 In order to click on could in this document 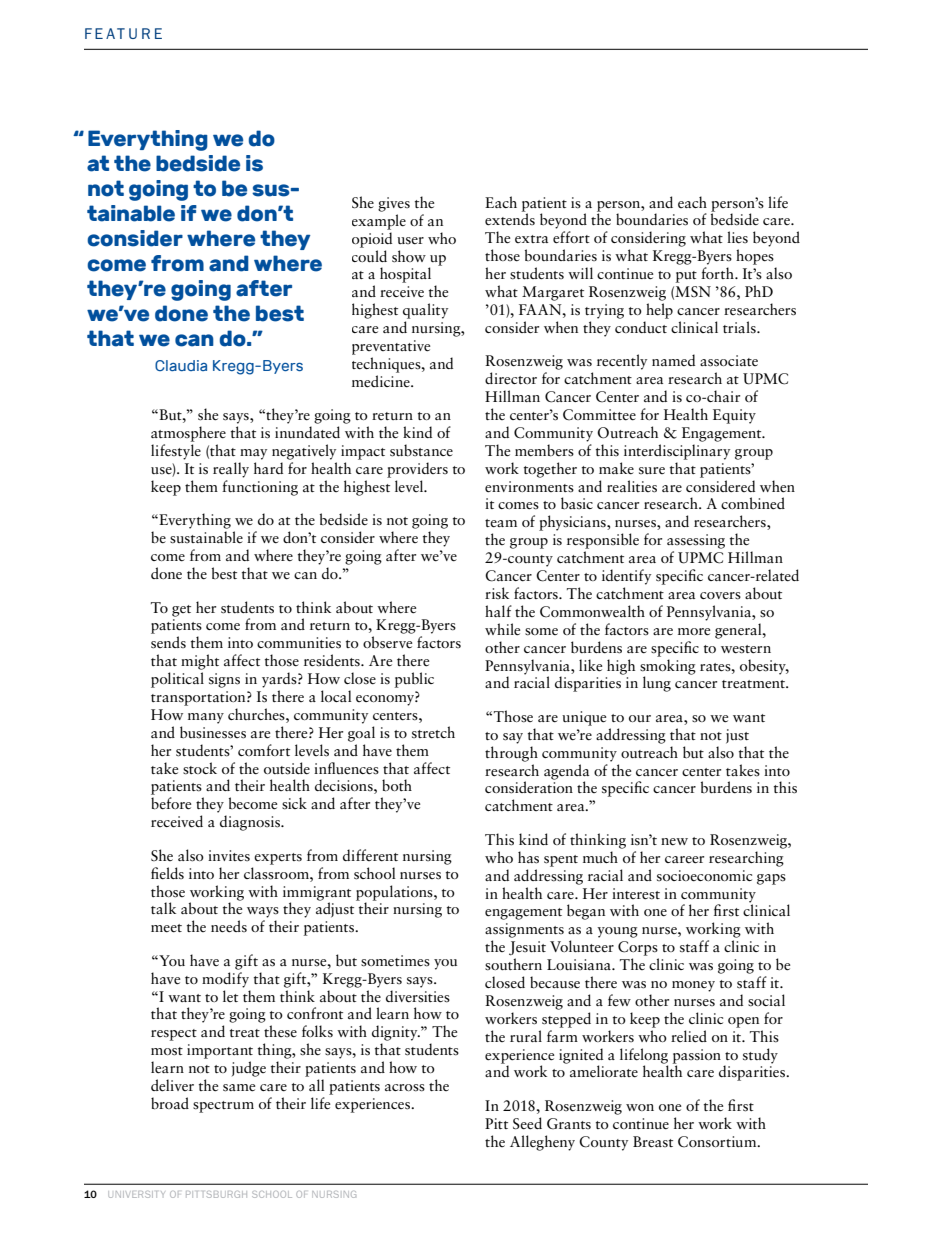, I will do `click(369, 254)`.
